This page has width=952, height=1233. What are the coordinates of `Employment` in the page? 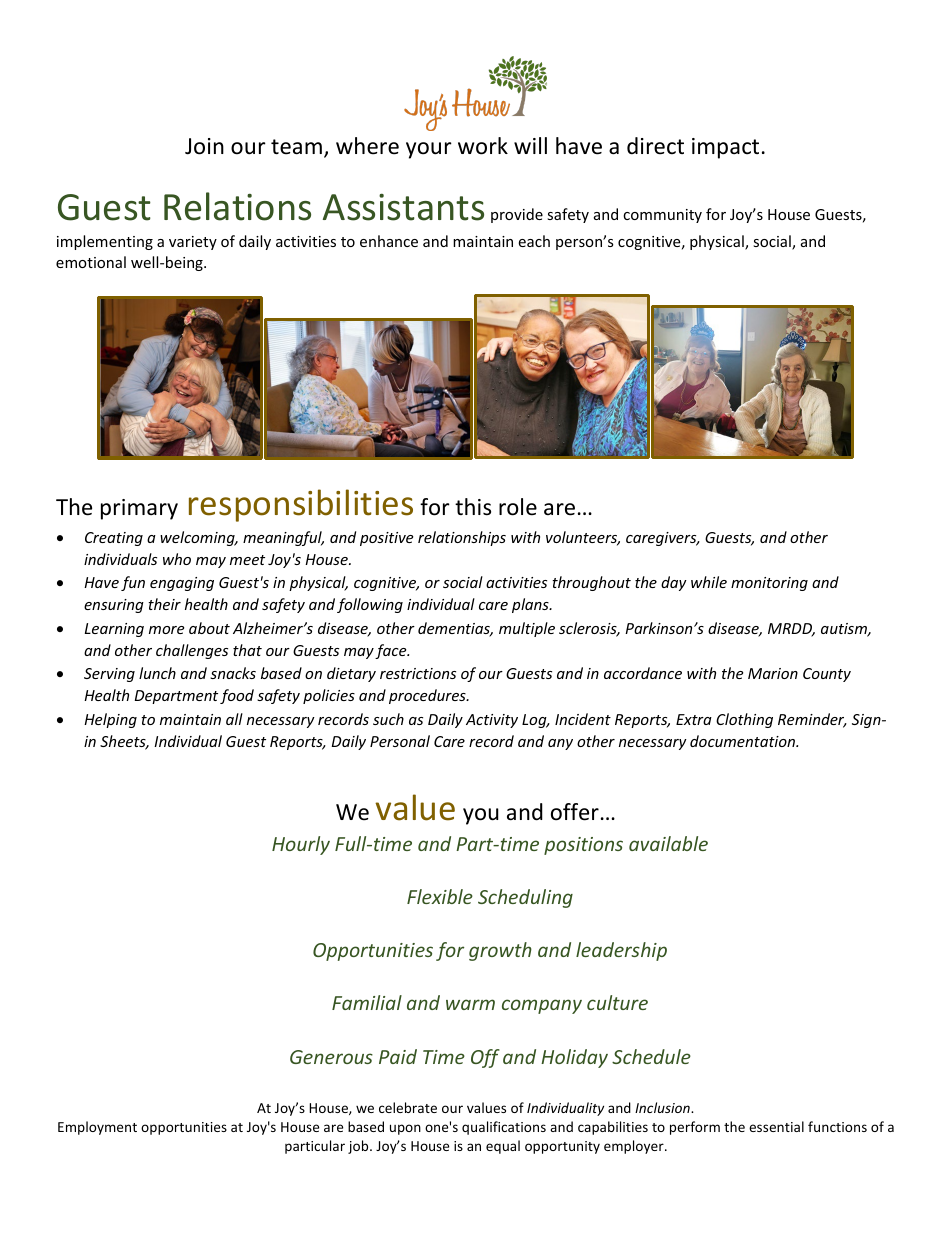 It's located at (97, 1128).
